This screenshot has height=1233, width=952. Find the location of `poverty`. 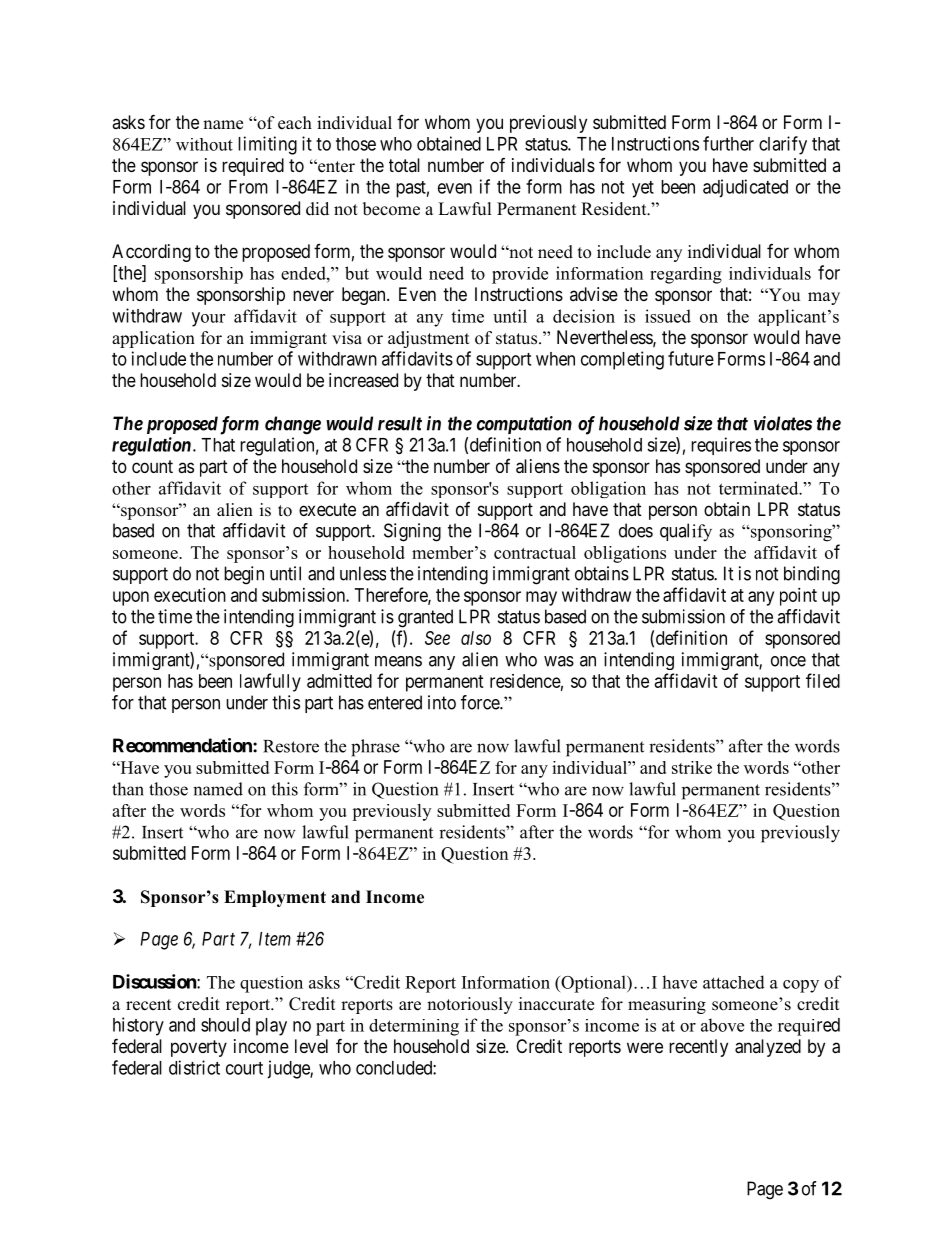

poverty is located at coordinates (199, 1048).
